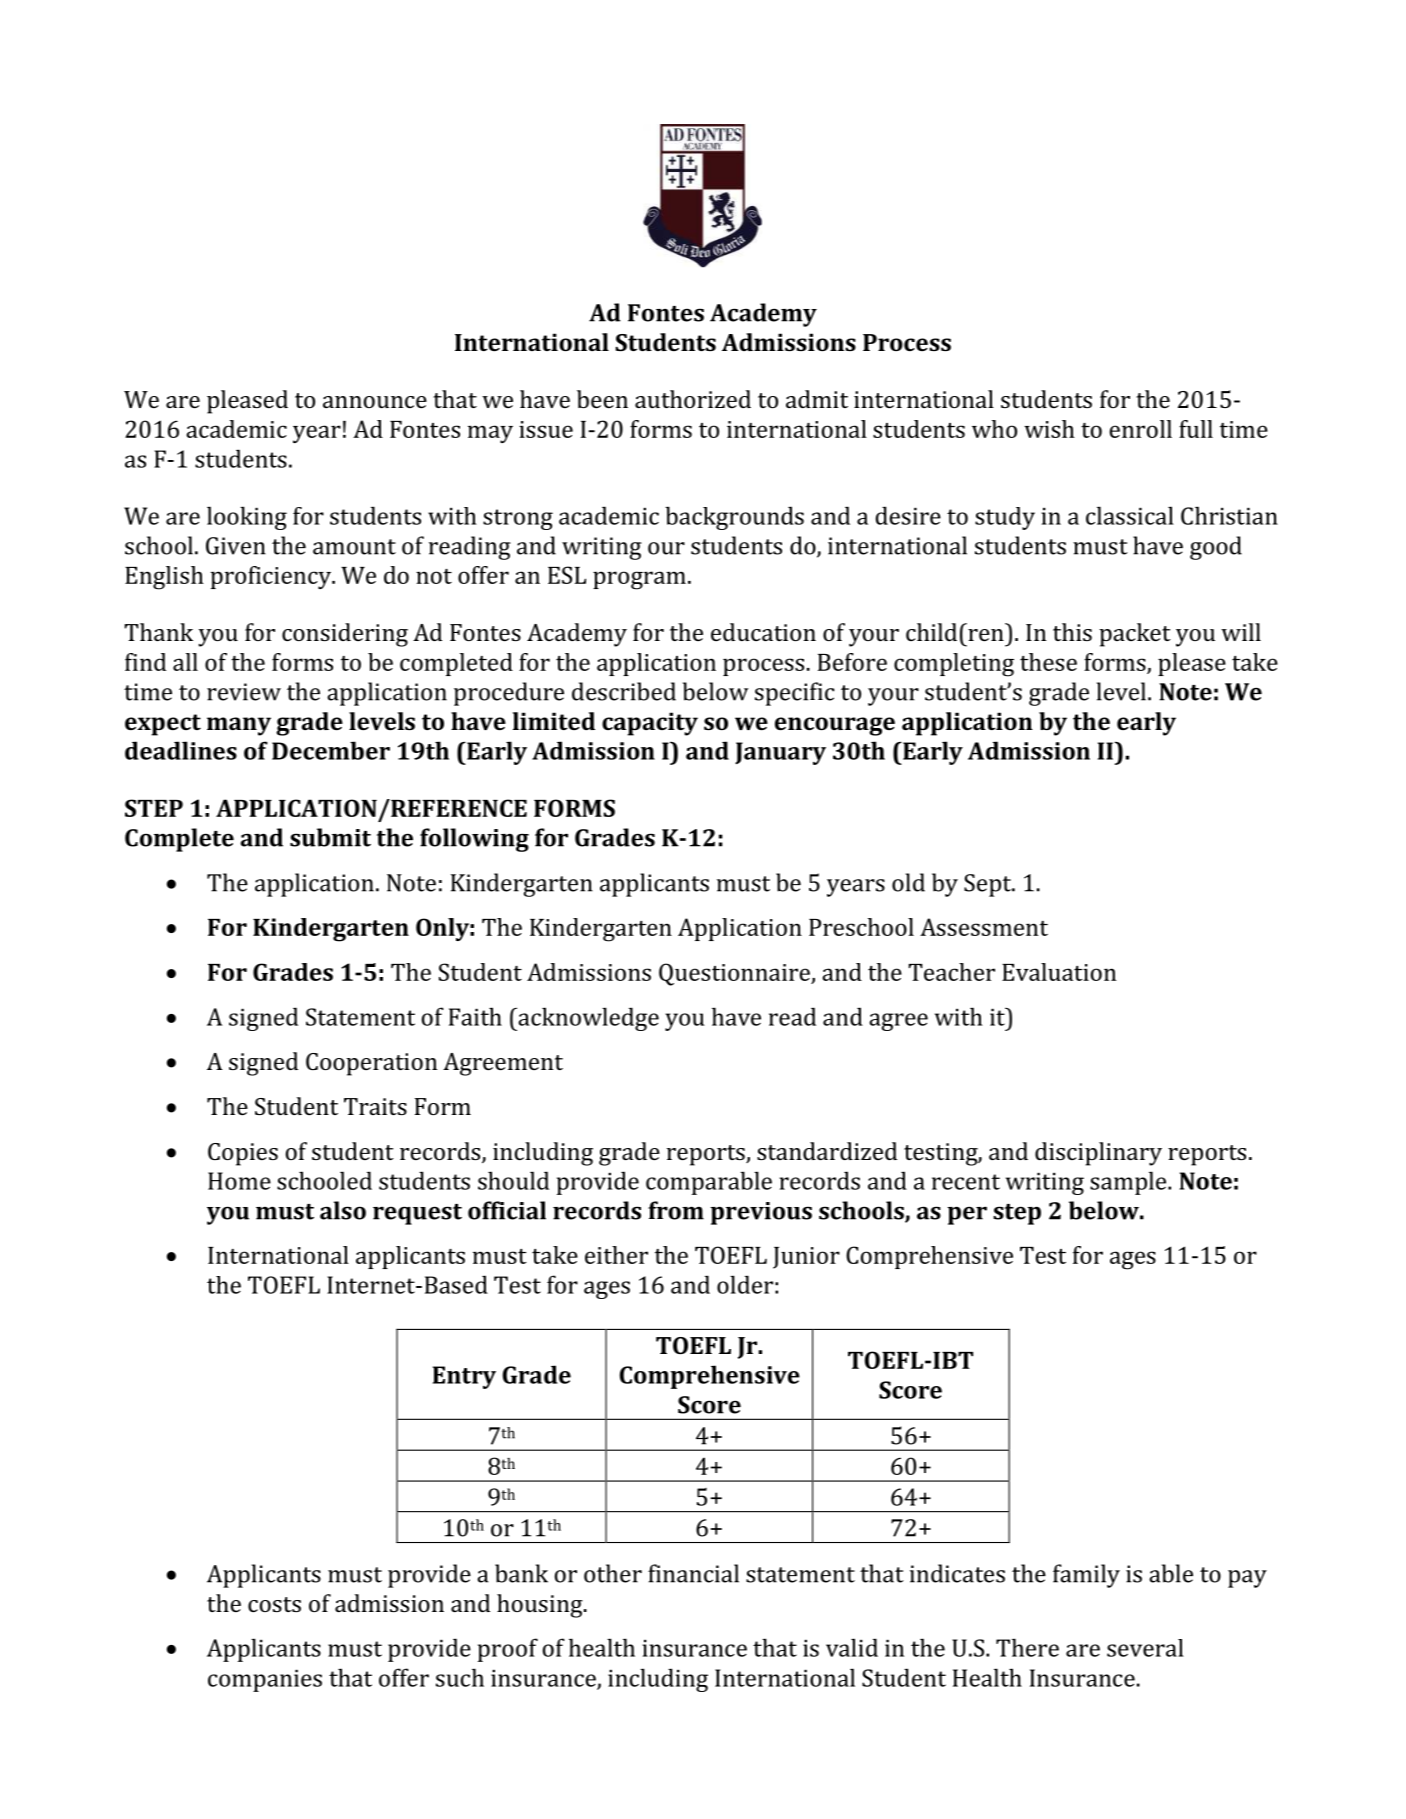 The width and height of the document is (1406, 1819). I want to click on authorized, so click(693, 399).
